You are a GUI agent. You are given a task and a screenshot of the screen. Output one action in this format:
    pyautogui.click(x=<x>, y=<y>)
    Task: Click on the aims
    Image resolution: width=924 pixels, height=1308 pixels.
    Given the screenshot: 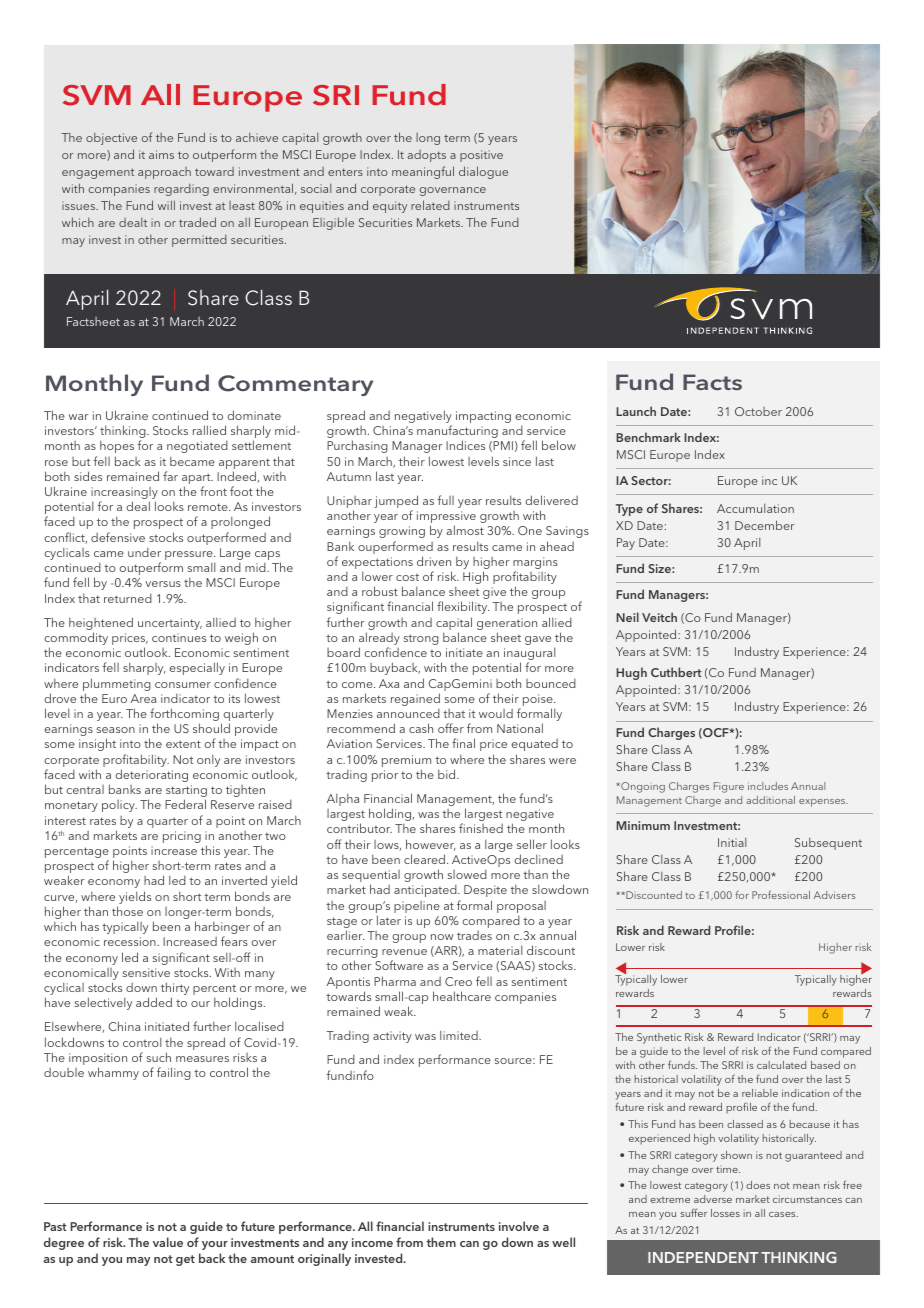 What is the action you would take?
    pyautogui.click(x=161, y=154)
